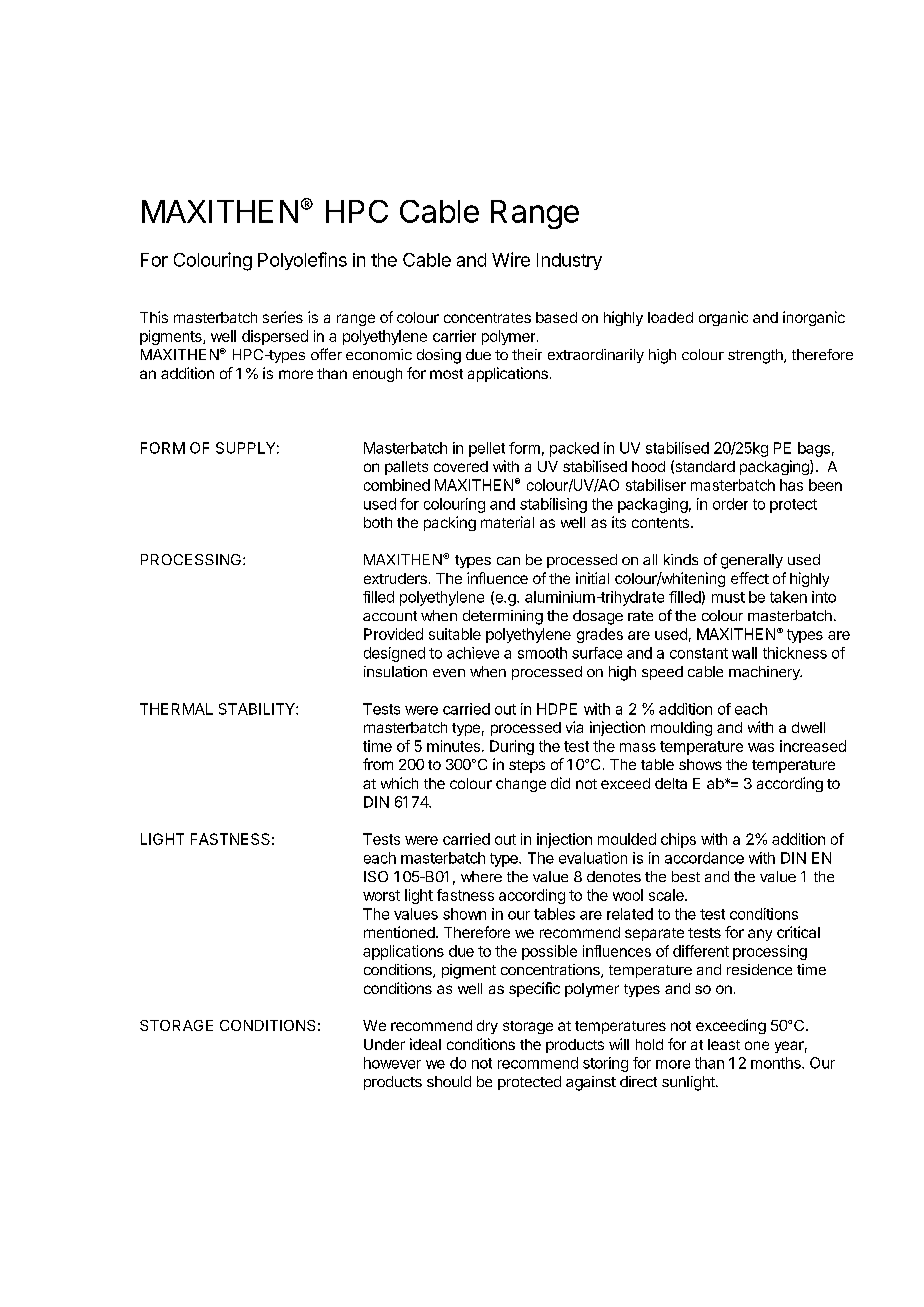  What do you see at coordinates (283, 317) in the screenshot?
I see `series` at bounding box center [283, 317].
